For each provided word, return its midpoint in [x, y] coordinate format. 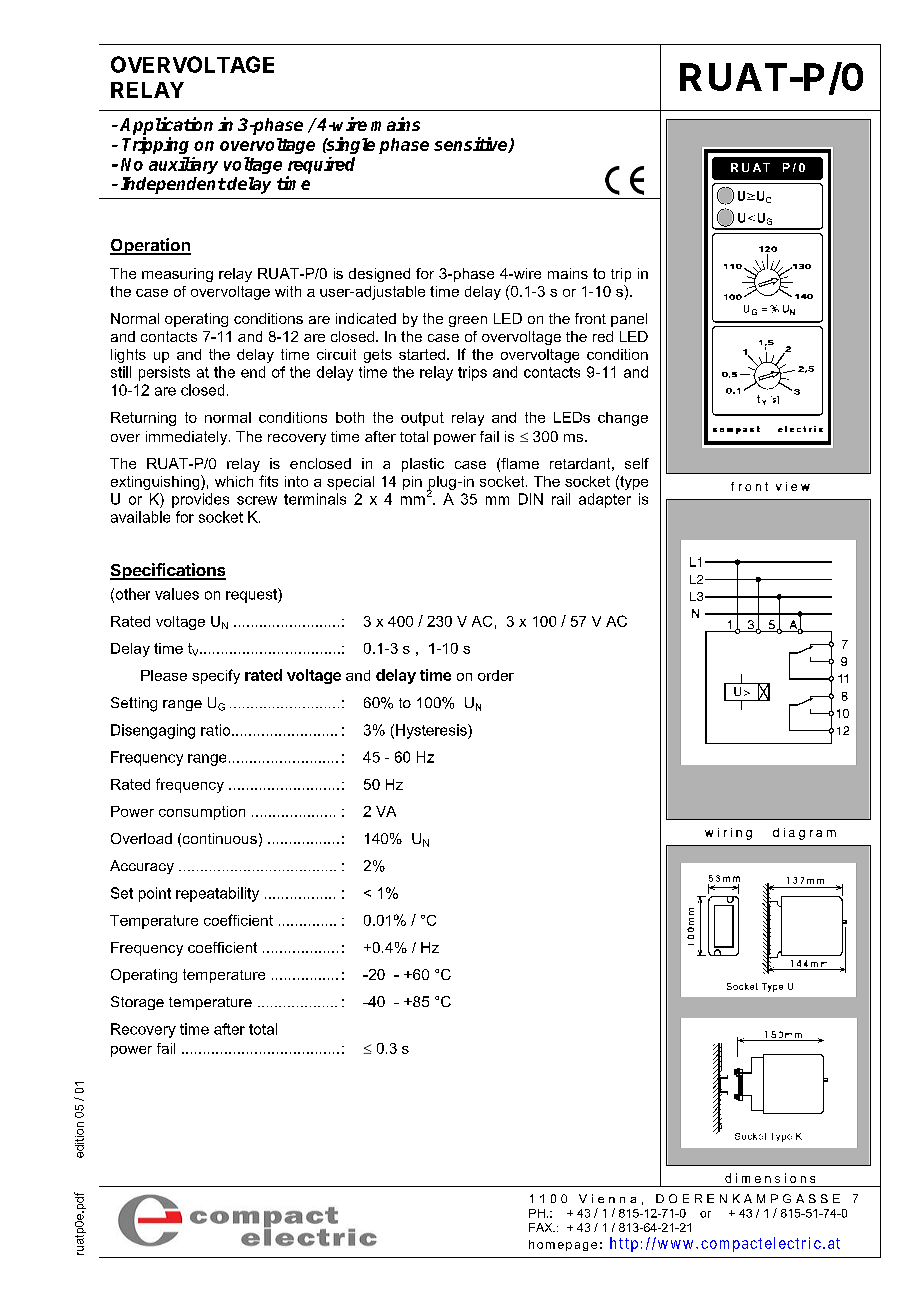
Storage [137, 1003]
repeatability [217, 894]
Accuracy [142, 867]
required [321, 165]
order [496, 675]
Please [164, 675]
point [155, 894]
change [623, 419]
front [590, 318]
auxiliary [183, 165]
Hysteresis [432, 731]
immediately [188, 438]
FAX [542, 1227]
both [350, 417]
